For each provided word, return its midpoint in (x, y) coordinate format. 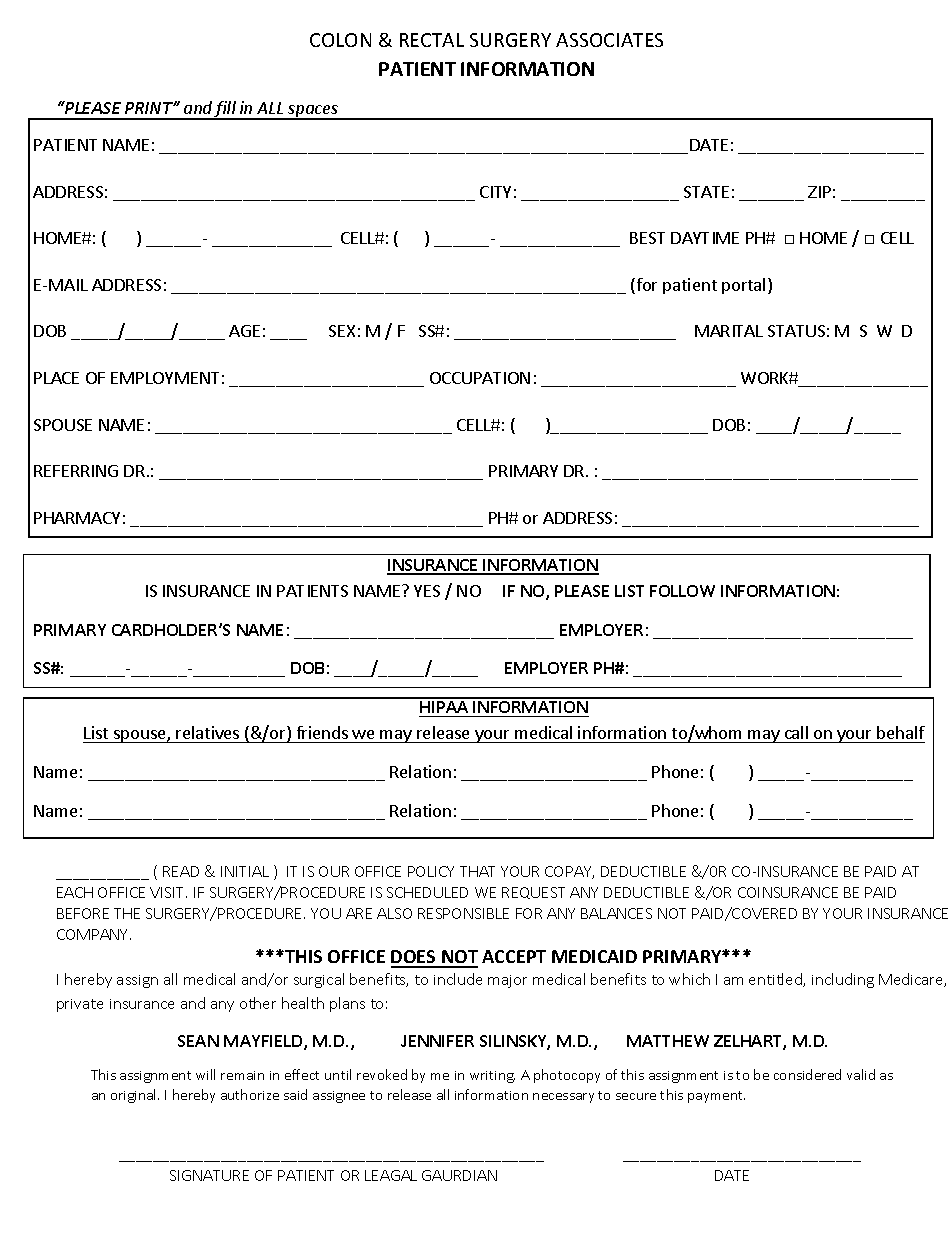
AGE (244, 331)
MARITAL (729, 331)
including (843, 980)
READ (181, 871)
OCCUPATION (480, 378)
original (135, 1096)
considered (807, 1074)
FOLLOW (682, 591)
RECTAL (432, 40)
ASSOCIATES (609, 40)
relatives (208, 734)
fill (225, 110)
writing (492, 1077)
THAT (477, 871)
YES (427, 591)
